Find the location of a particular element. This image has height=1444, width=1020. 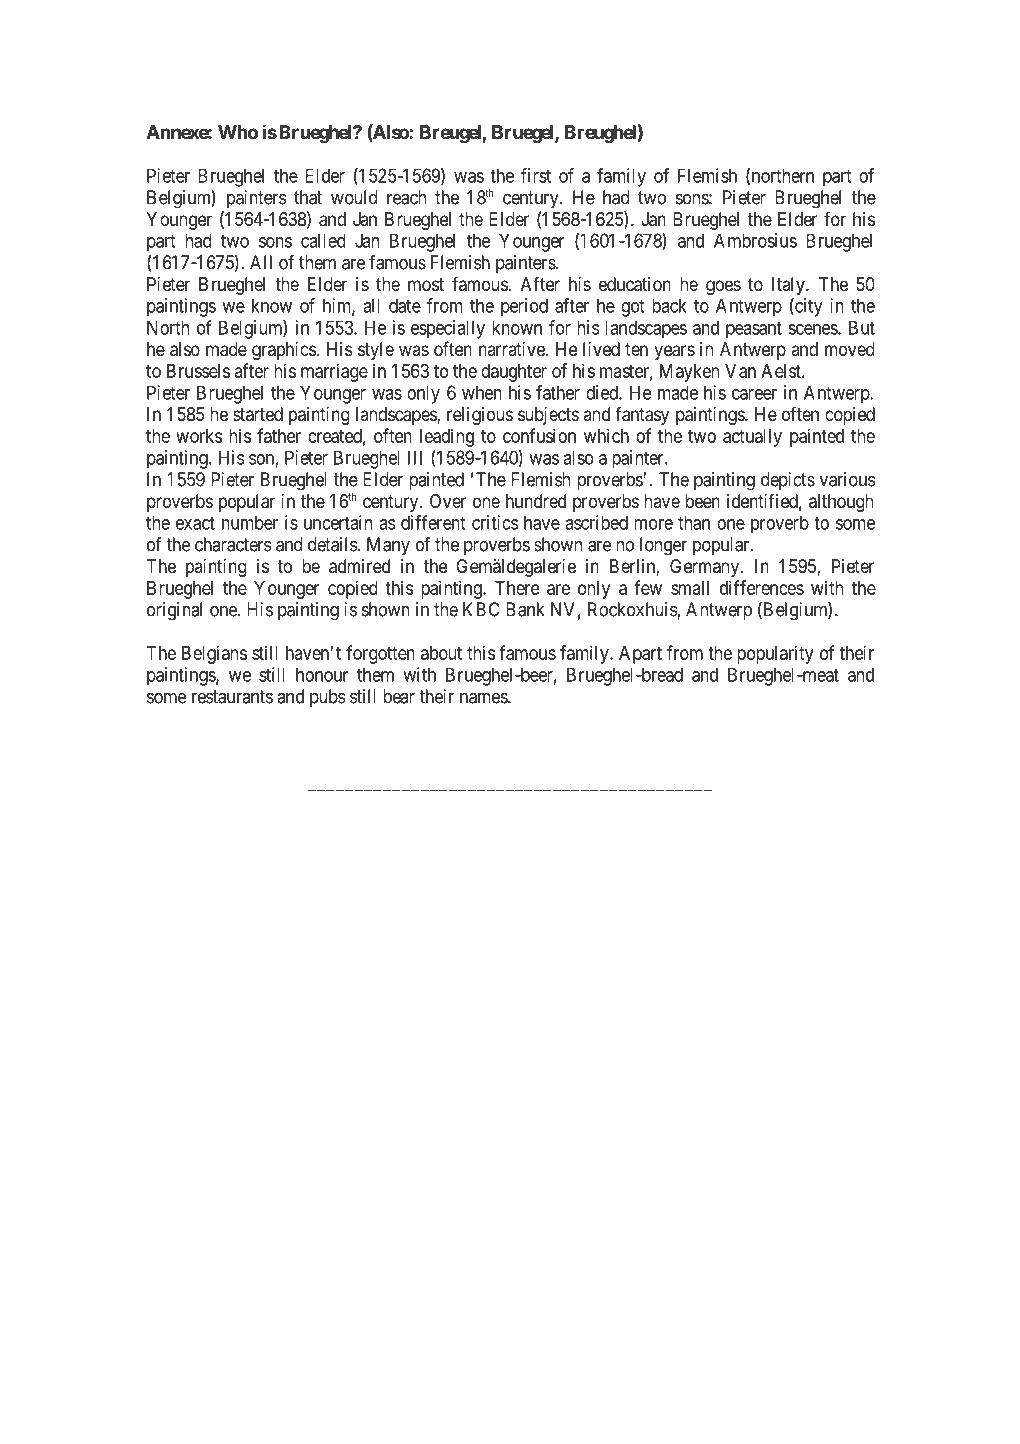

Italy is located at coordinates (789, 286).
